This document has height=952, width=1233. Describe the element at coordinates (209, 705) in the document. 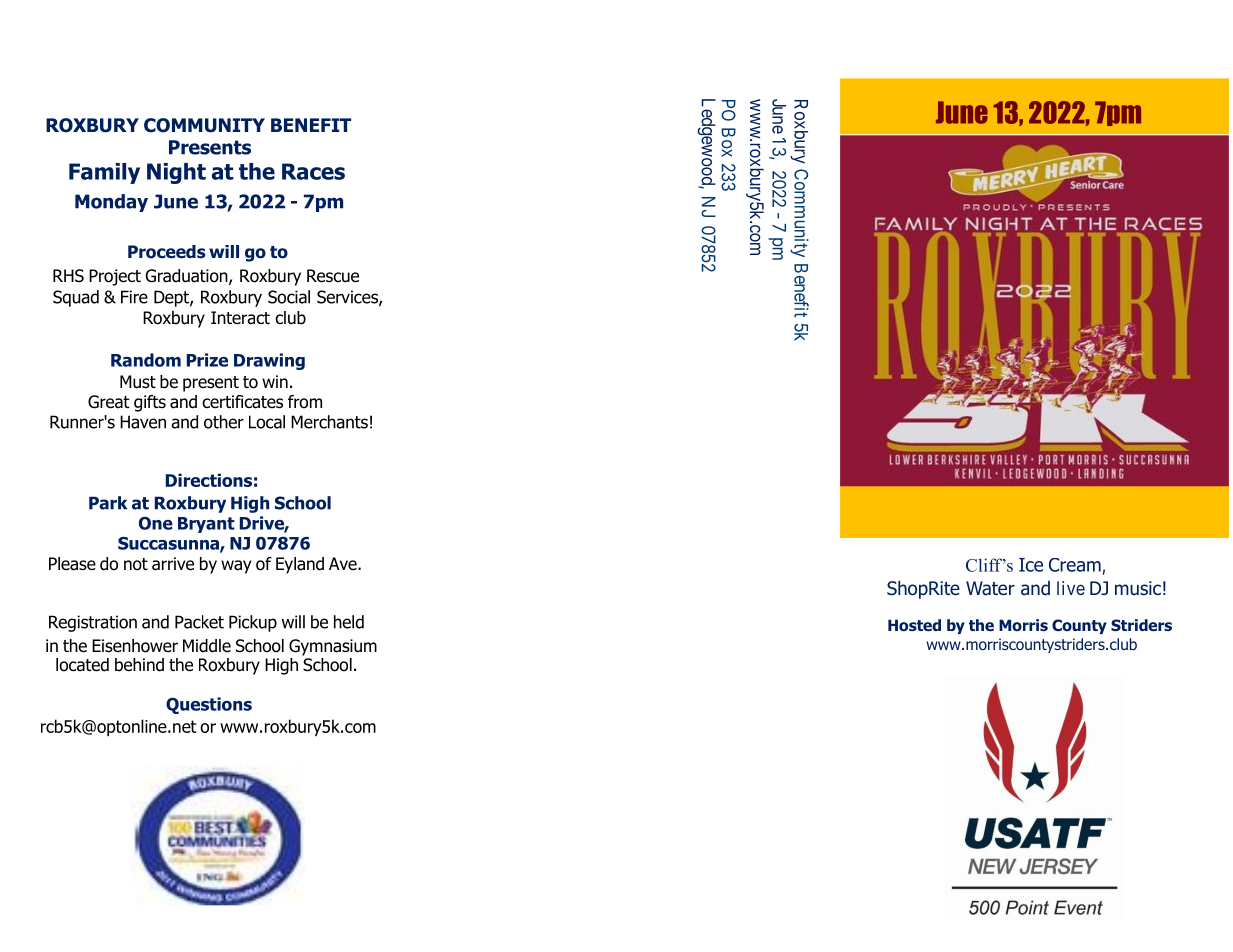

I see `Questions` at that location.
